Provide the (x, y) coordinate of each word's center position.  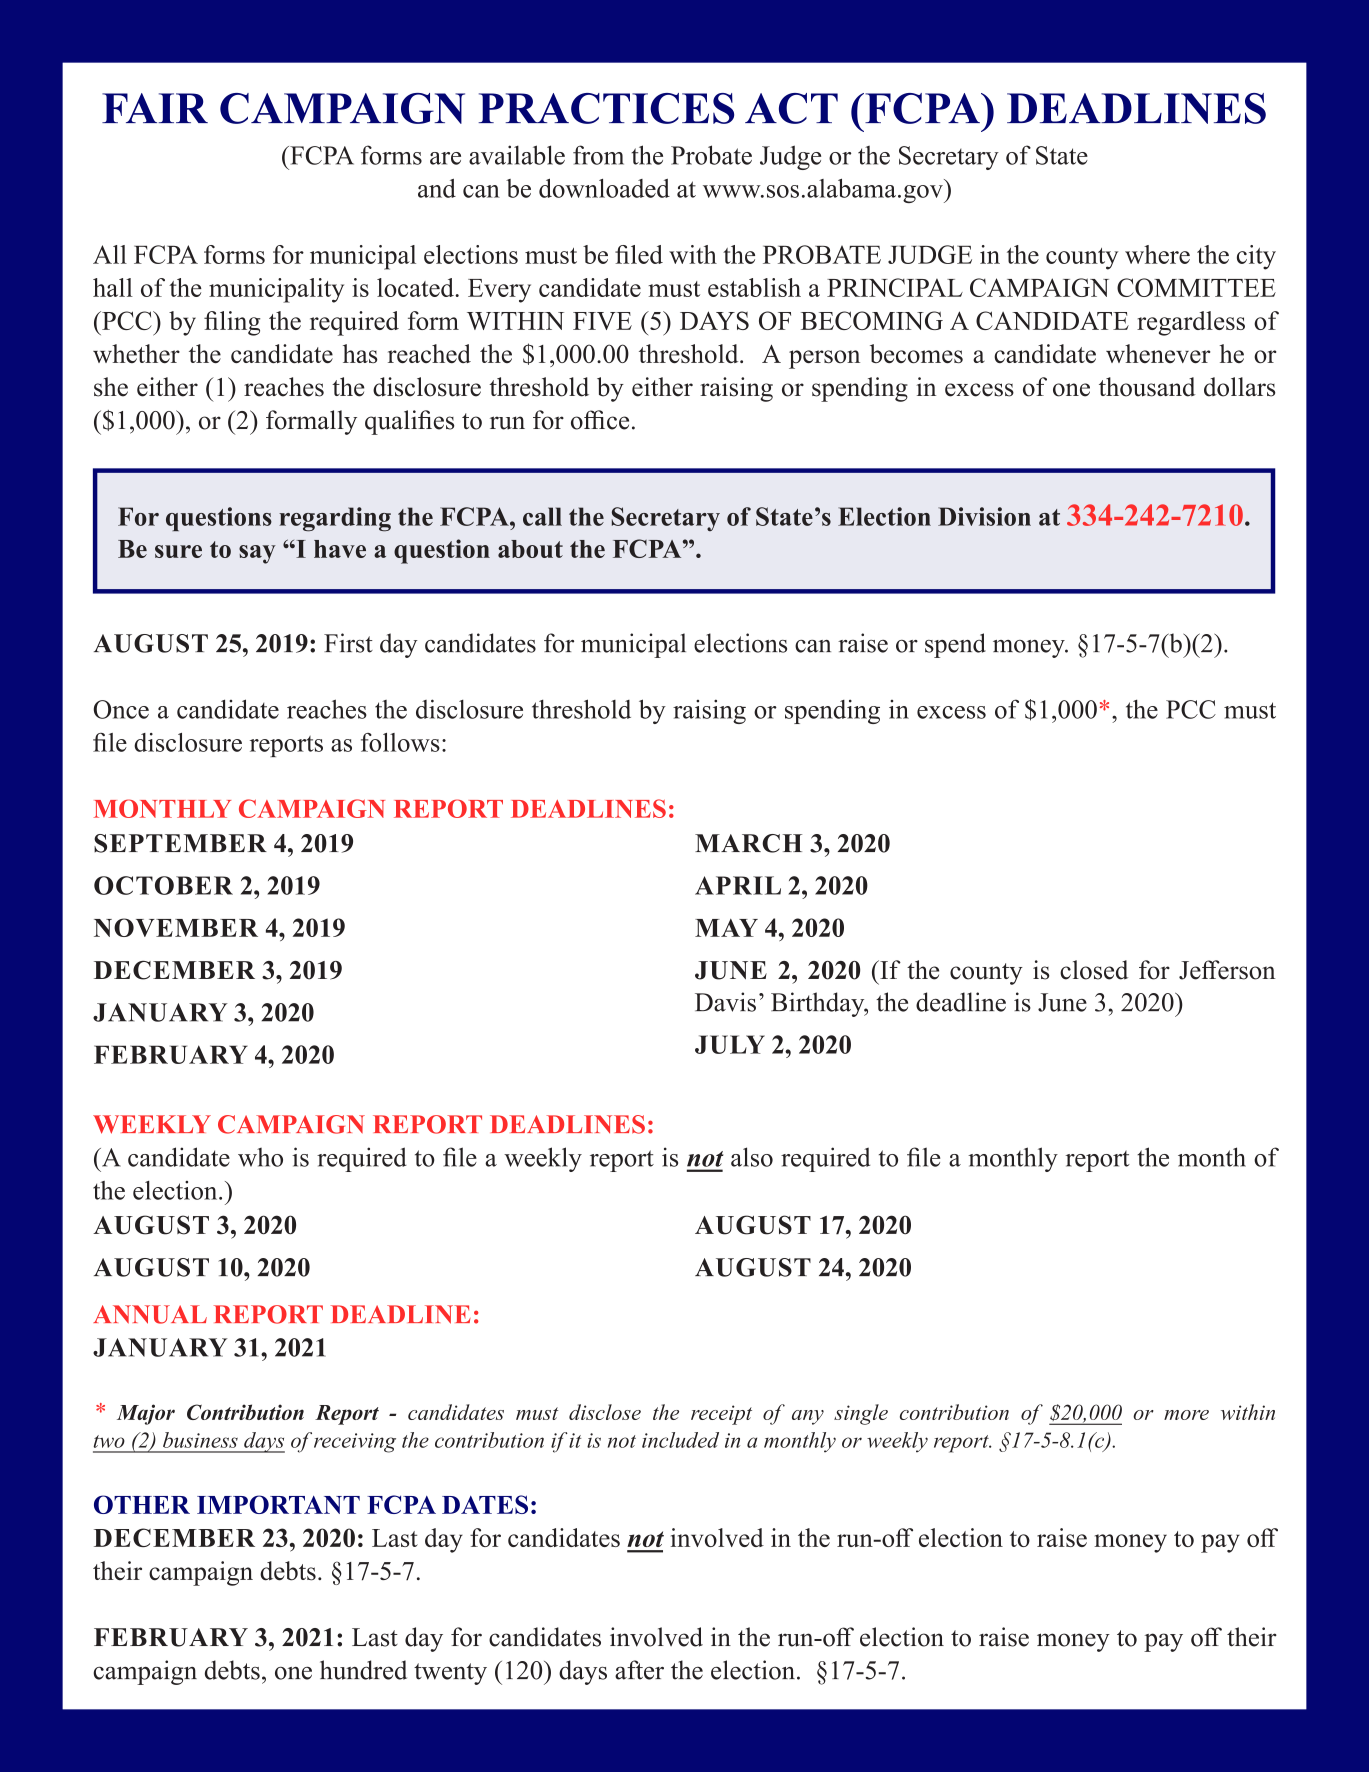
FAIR (155, 108)
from (598, 155)
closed (1094, 970)
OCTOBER (163, 885)
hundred (363, 1670)
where (1157, 254)
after (639, 1670)
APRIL (738, 885)
